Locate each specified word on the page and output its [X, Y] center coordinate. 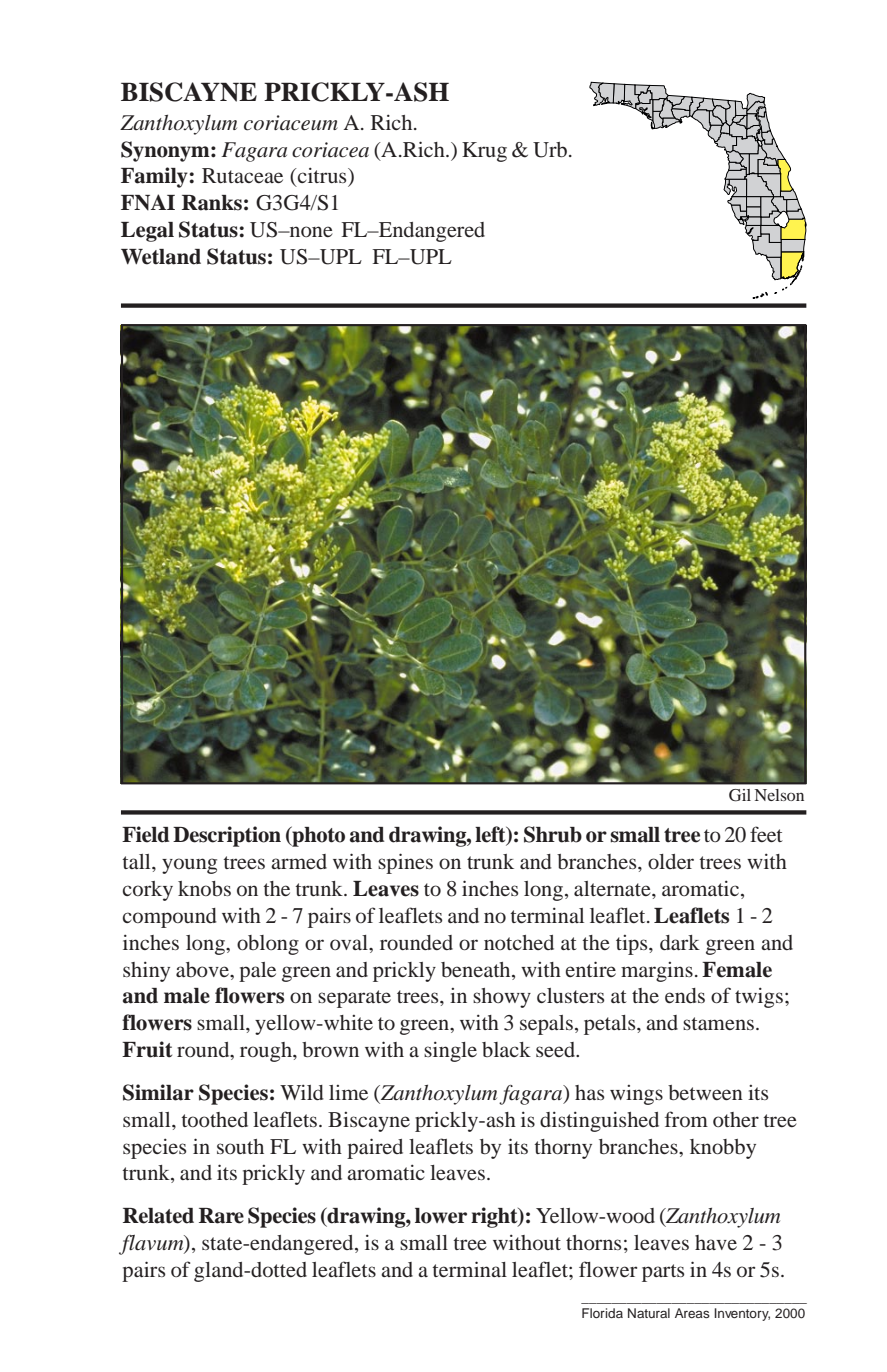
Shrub [553, 834]
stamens [718, 1023]
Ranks [212, 203]
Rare [221, 1216]
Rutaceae [242, 175]
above [203, 970]
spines [405, 863]
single [450, 1051]
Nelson [779, 795]
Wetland [161, 257]
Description [227, 836]
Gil [740, 795]
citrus [322, 175]
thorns [593, 1242]
